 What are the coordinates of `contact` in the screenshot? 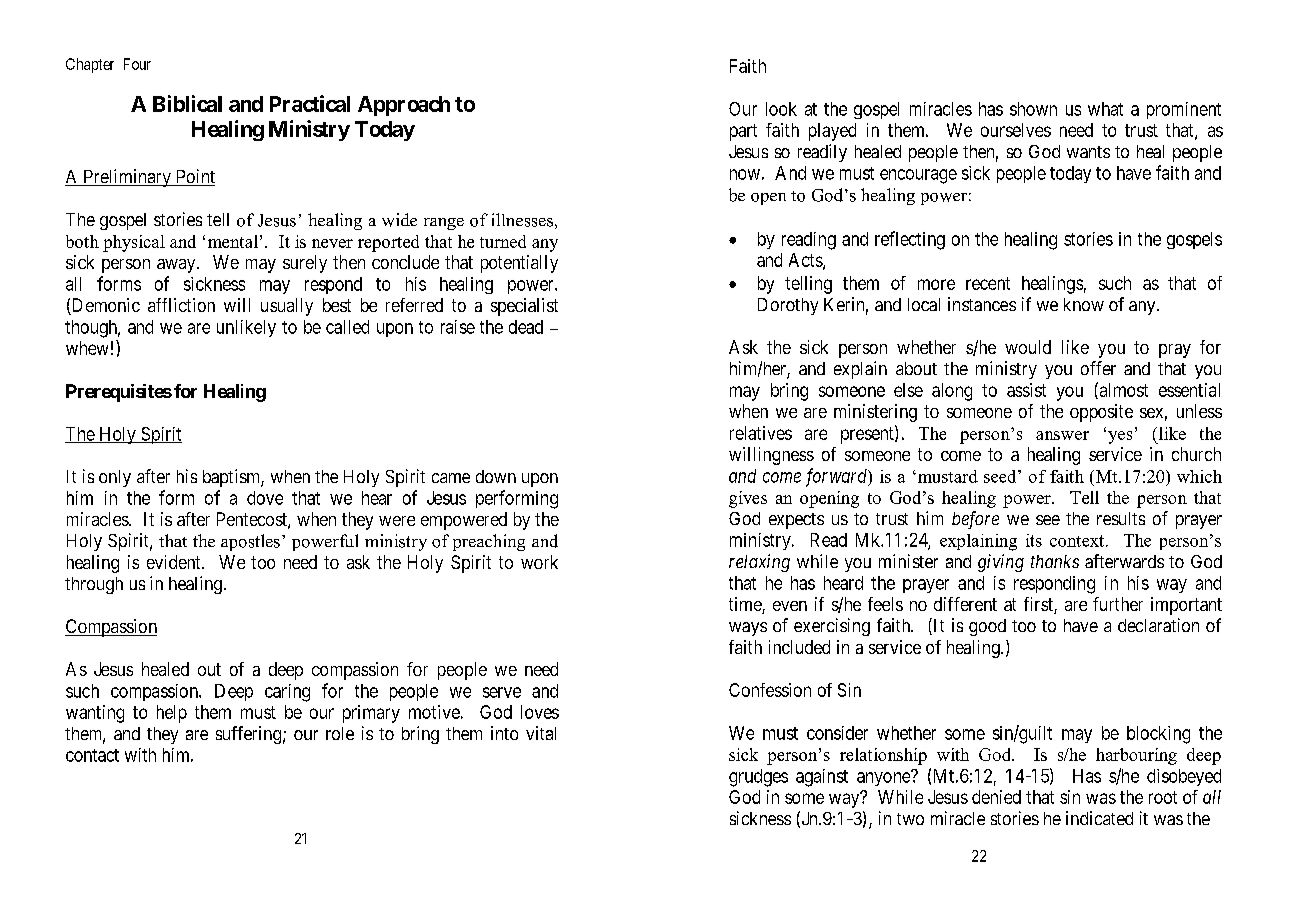 It's located at (92, 755).
